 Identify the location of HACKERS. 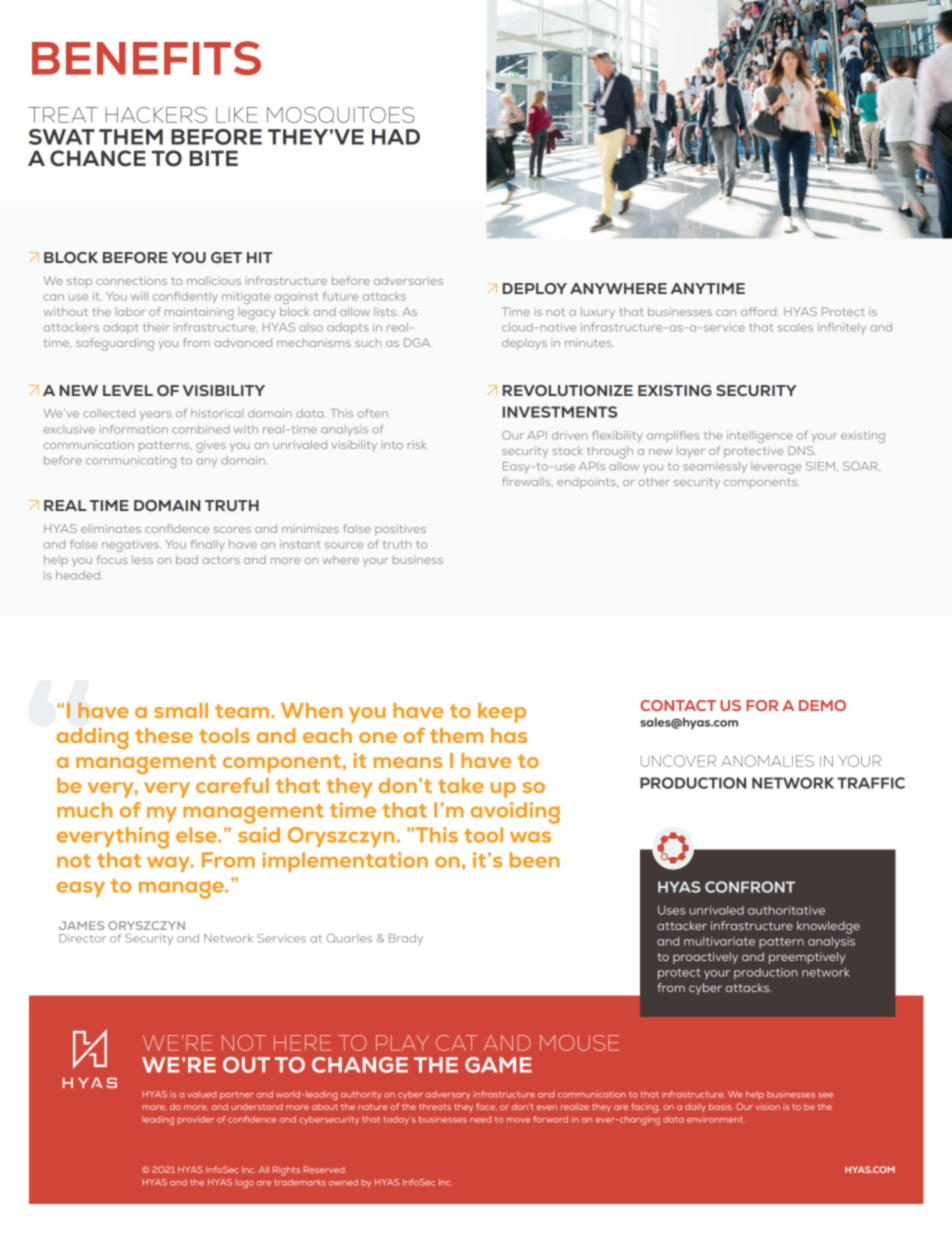
(156, 115).
